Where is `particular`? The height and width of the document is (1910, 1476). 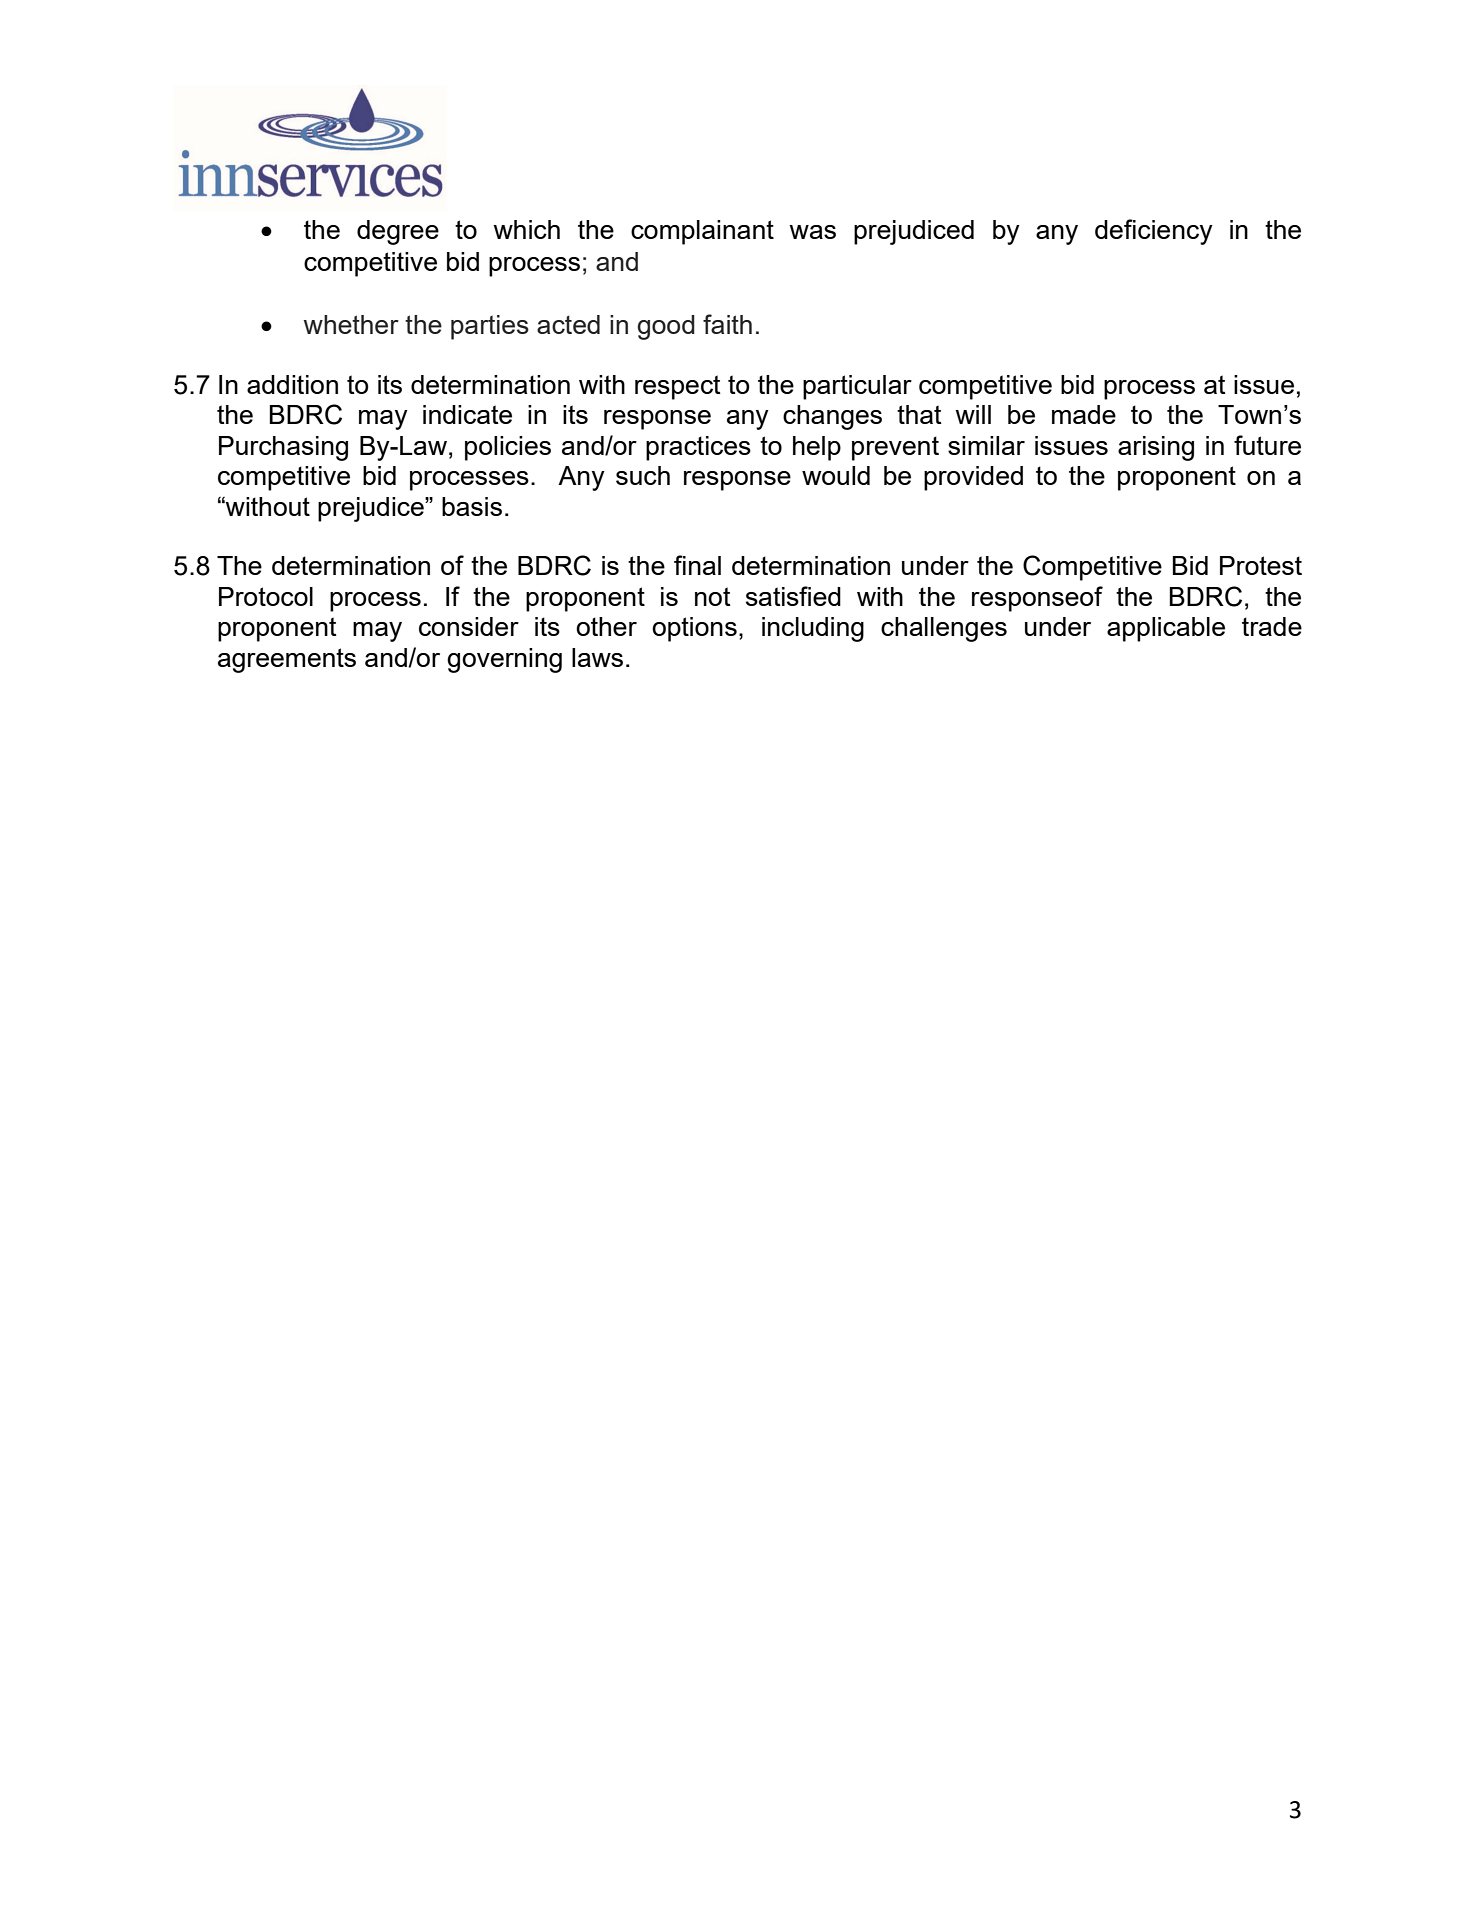
particular is located at coordinates (857, 387).
